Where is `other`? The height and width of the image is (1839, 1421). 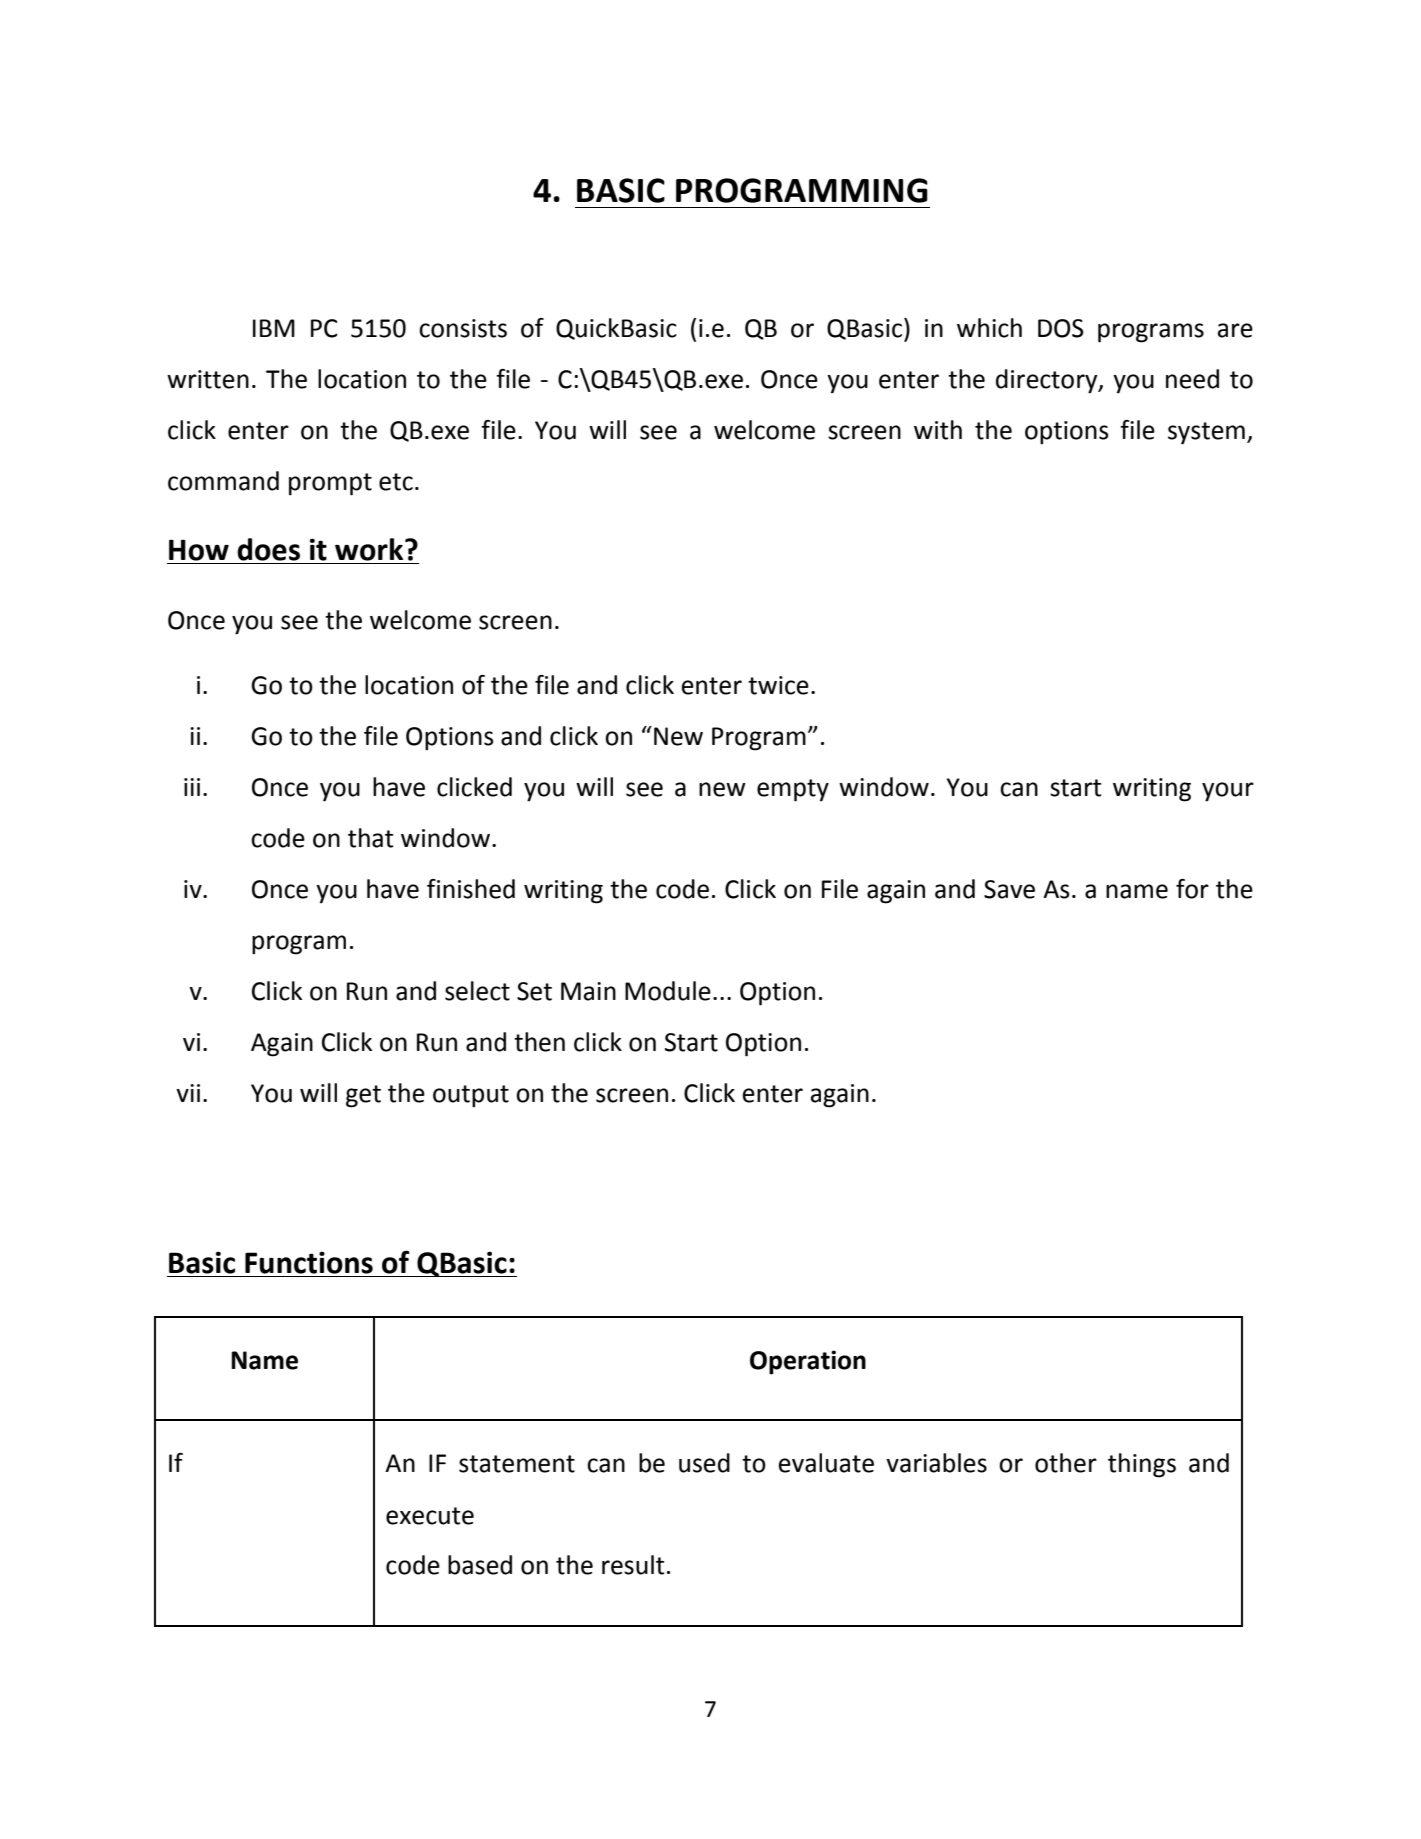
other is located at coordinates (1066, 1463).
